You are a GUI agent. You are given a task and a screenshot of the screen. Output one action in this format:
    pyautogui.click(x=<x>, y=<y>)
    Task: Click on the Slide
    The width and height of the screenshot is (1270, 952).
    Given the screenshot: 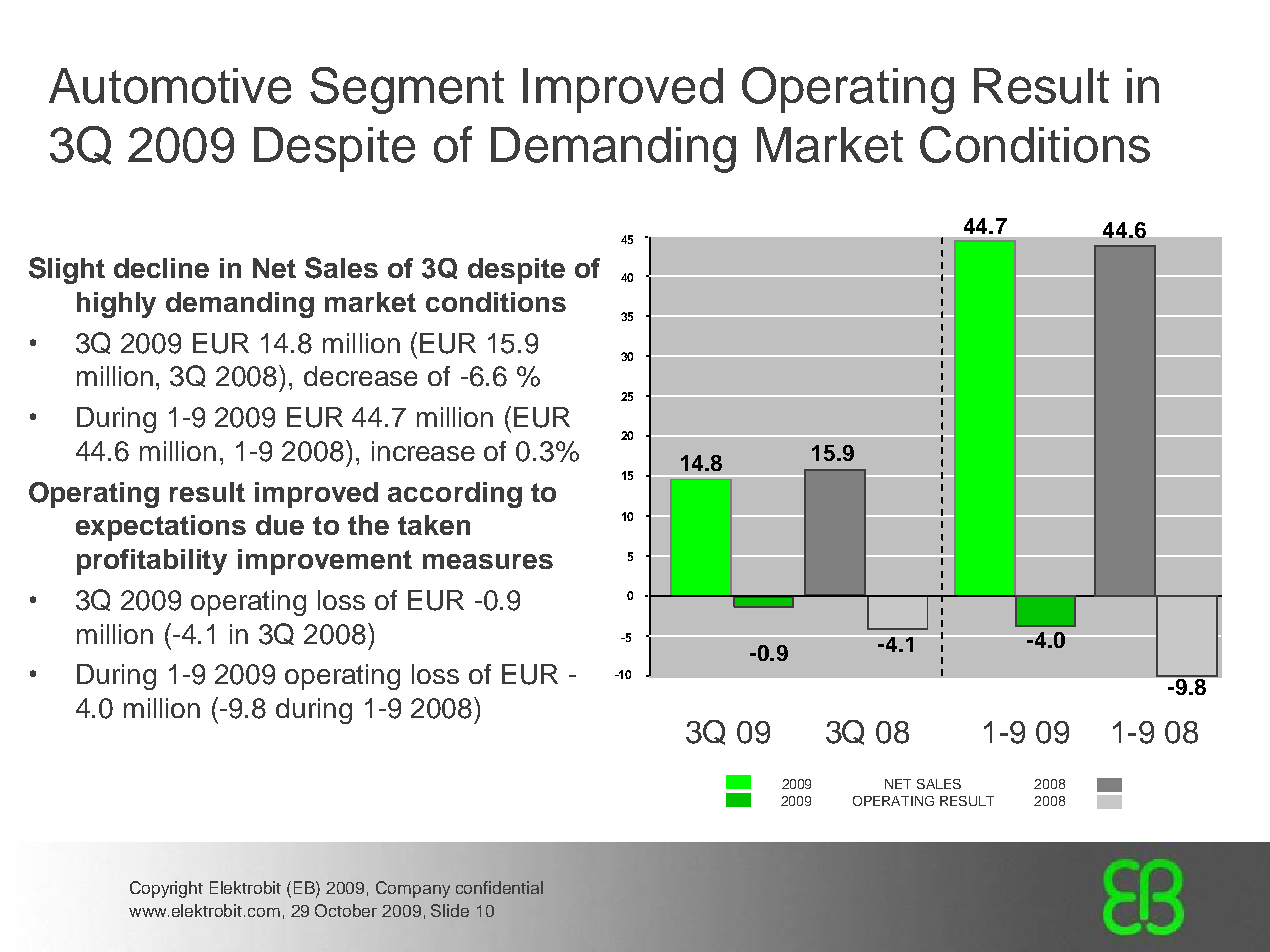 What is the action you would take?
    pyautogui.click(x=450, y=910)
